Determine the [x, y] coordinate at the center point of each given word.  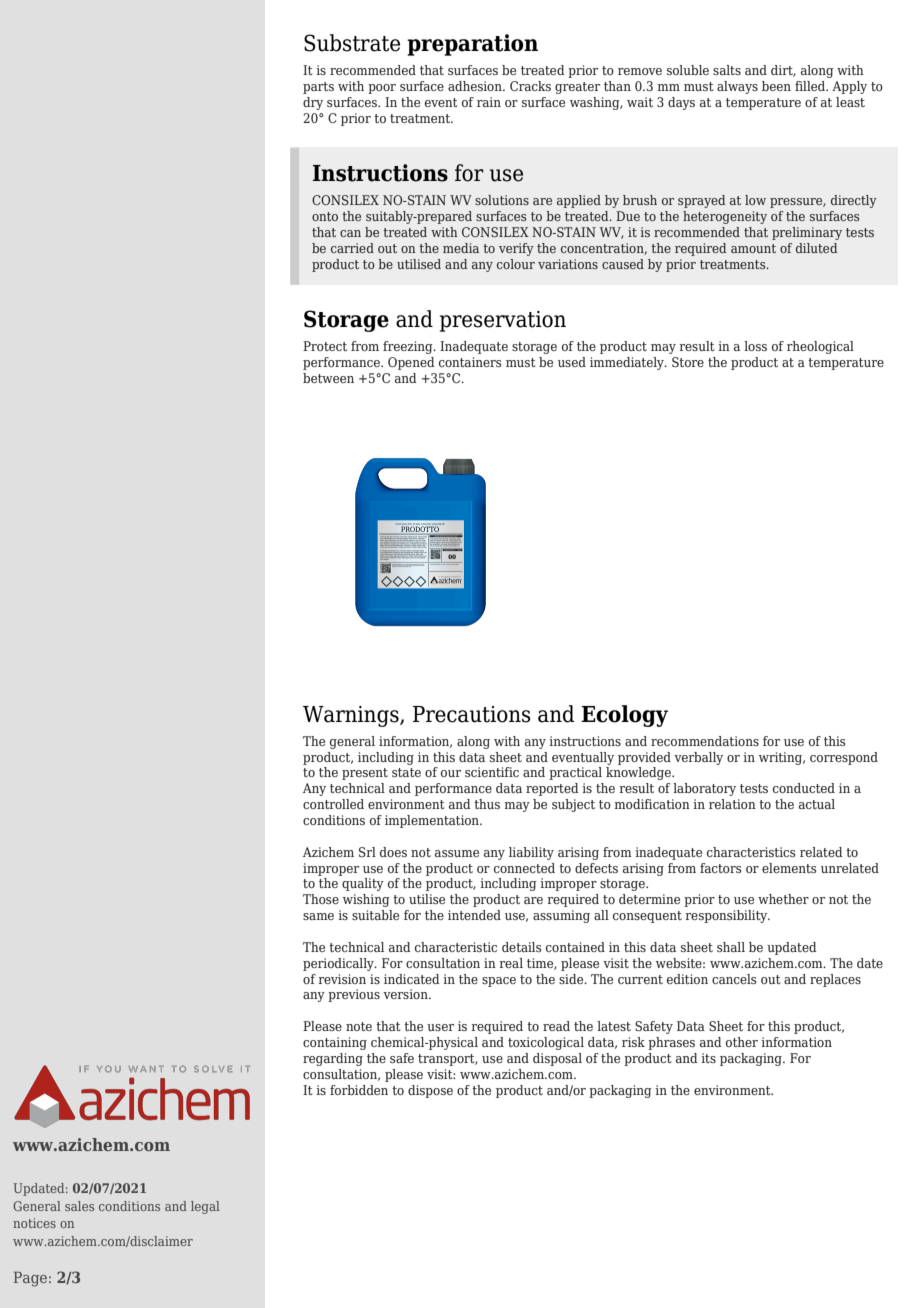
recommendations [705, 741]
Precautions [472, 714]
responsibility [728, 916]
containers [470, 362]
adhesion [476, 86]
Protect [325, 346]
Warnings [352, 716]
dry [313, 103]
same [318, 916]
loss [755, 346]
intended [474, 915]
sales [79, 1206]
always [737, 87]
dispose [430, 1091]
